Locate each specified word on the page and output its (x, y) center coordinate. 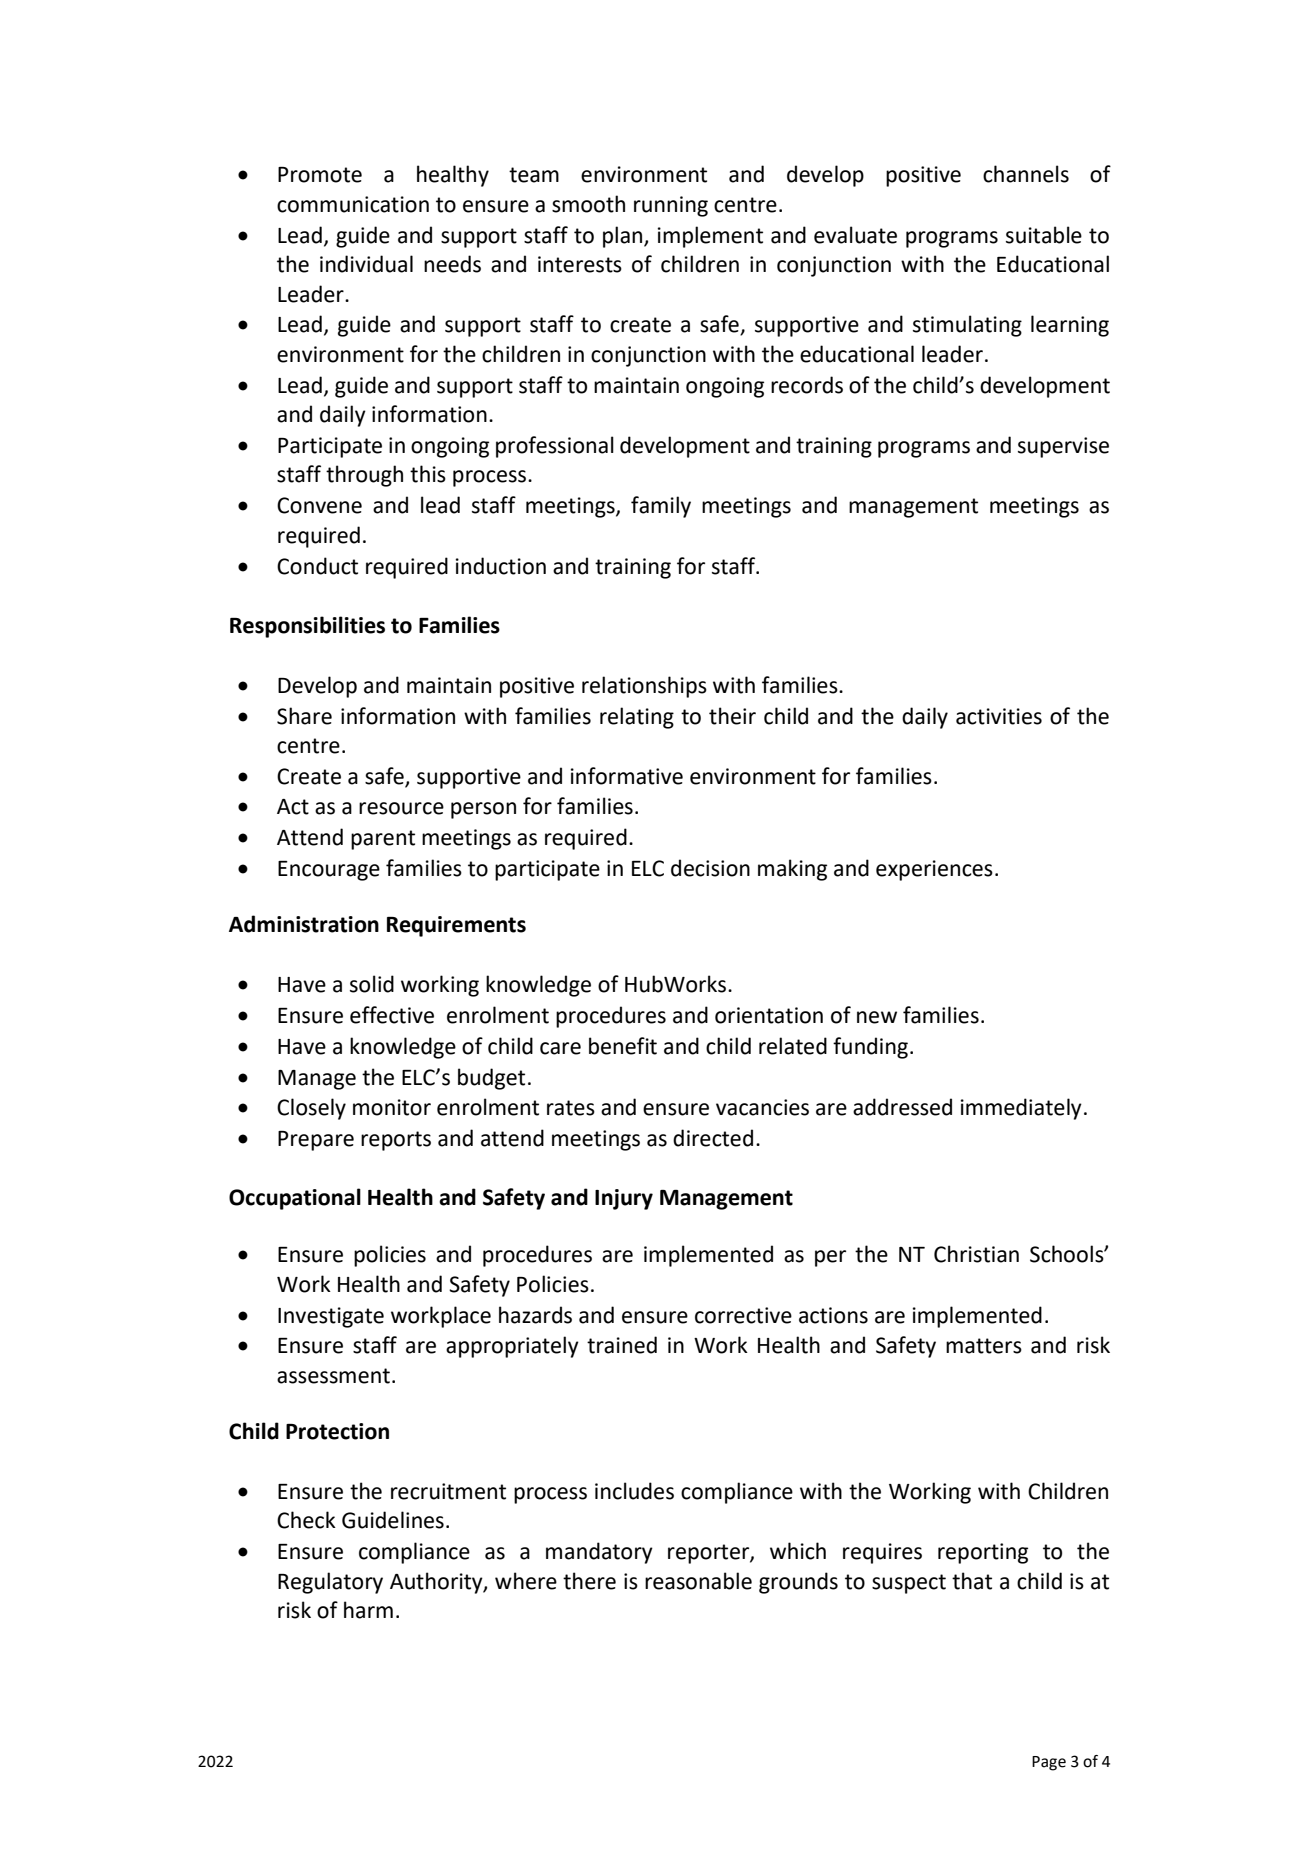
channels (1026, 174)
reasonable (698, 1581)
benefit (623, 1046)
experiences (934, 870)
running (671, 206)
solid (372, 984)
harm (368, 1610)
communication (353, 204)
